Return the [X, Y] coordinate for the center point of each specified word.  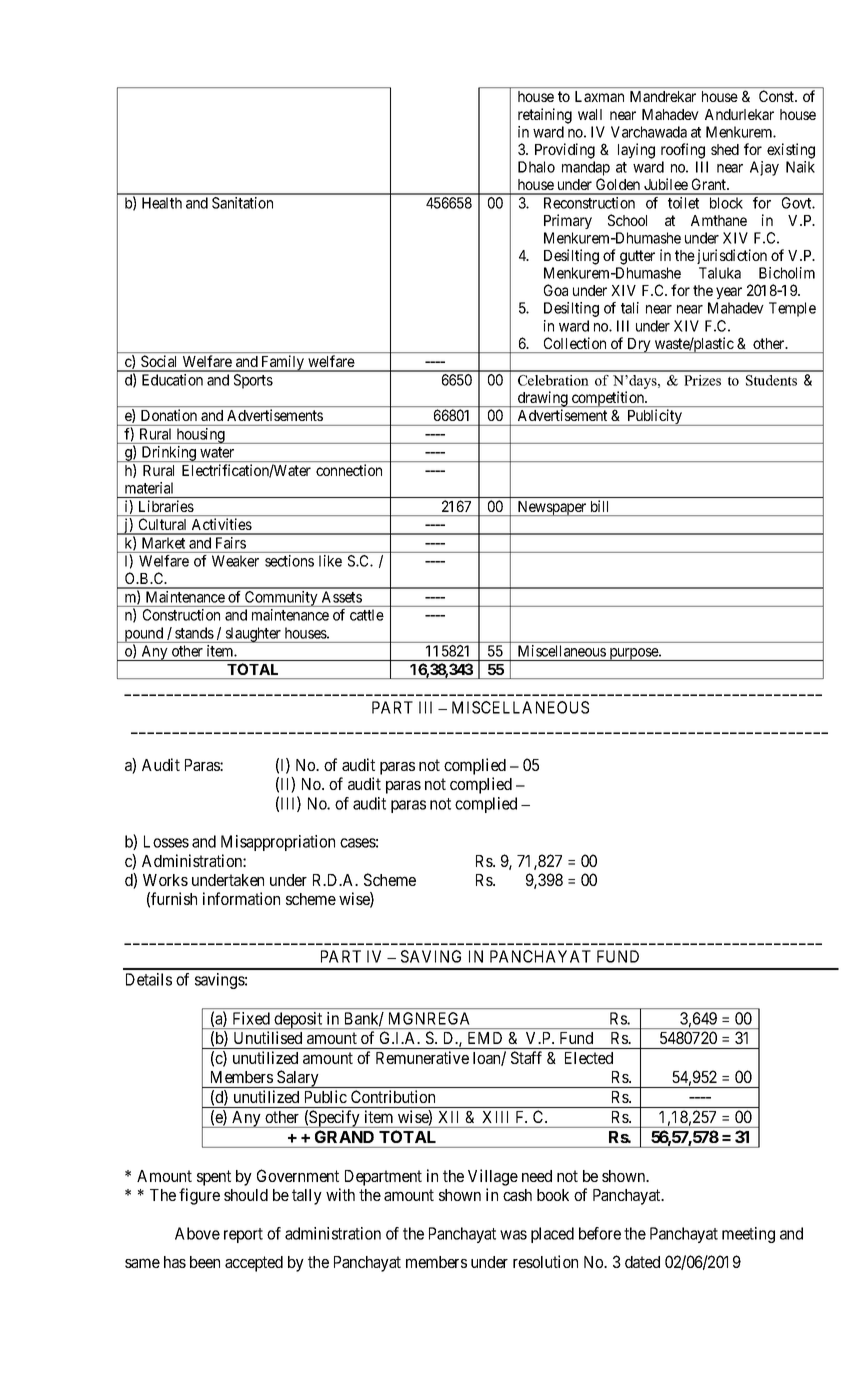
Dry [639, 345]
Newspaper [552, 508]
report [243, 1235]
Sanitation [242, 203]
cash [517, 1195]
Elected [589, 1058]
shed [725, 149]
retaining [545, 116]
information [241, 898]
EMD [485, 1038]
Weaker [235, 561]
